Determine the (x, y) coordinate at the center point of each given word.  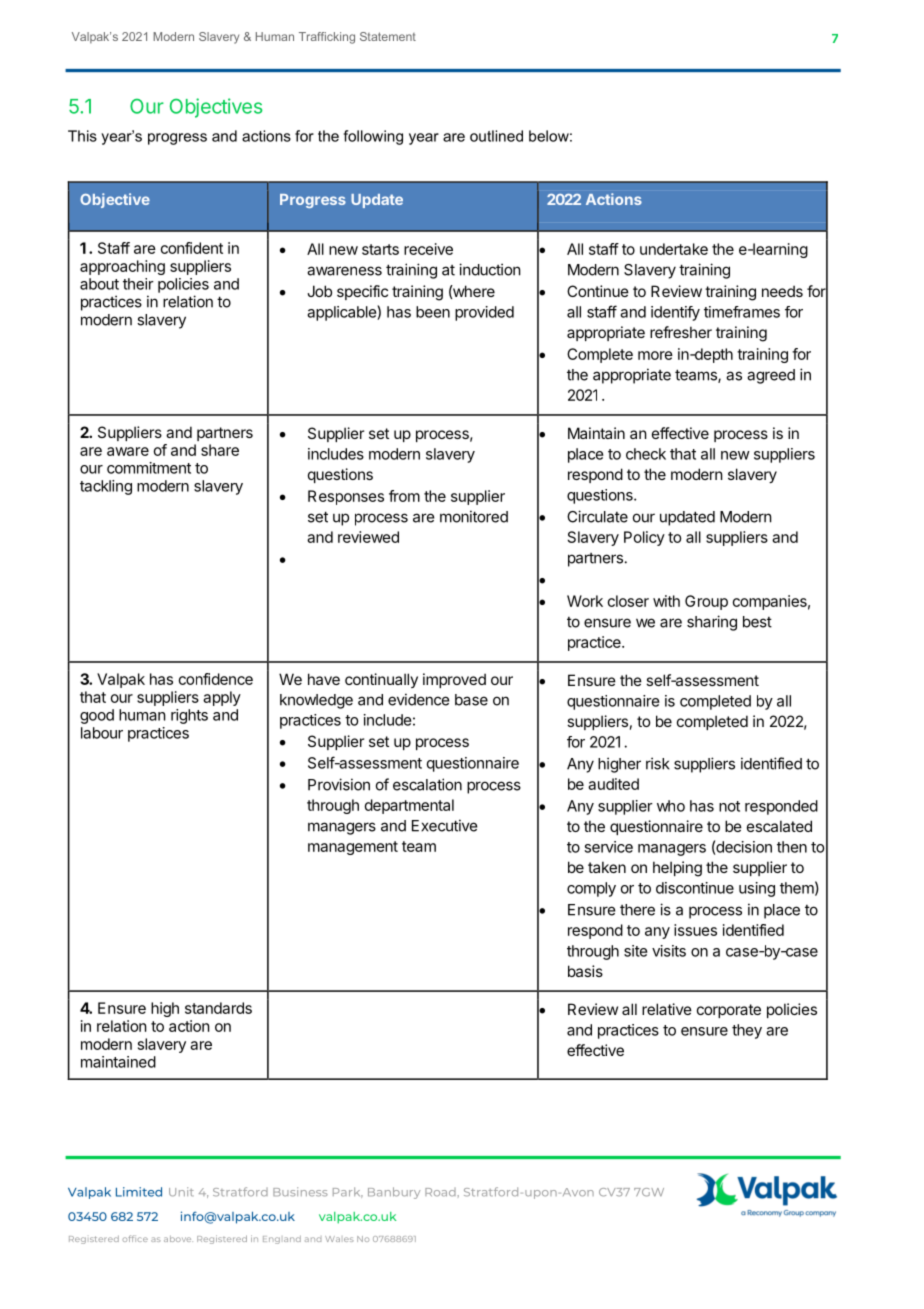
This (82, 136)
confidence (216, 679)
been (433, 312)
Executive (445, 825)
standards (218, 1008)
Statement (388, 36)
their (138, 284)
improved (454, 680)
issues (695, 930)
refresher (681, 332)
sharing (712, 623)
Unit (181, 1192)
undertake (674, 249)
